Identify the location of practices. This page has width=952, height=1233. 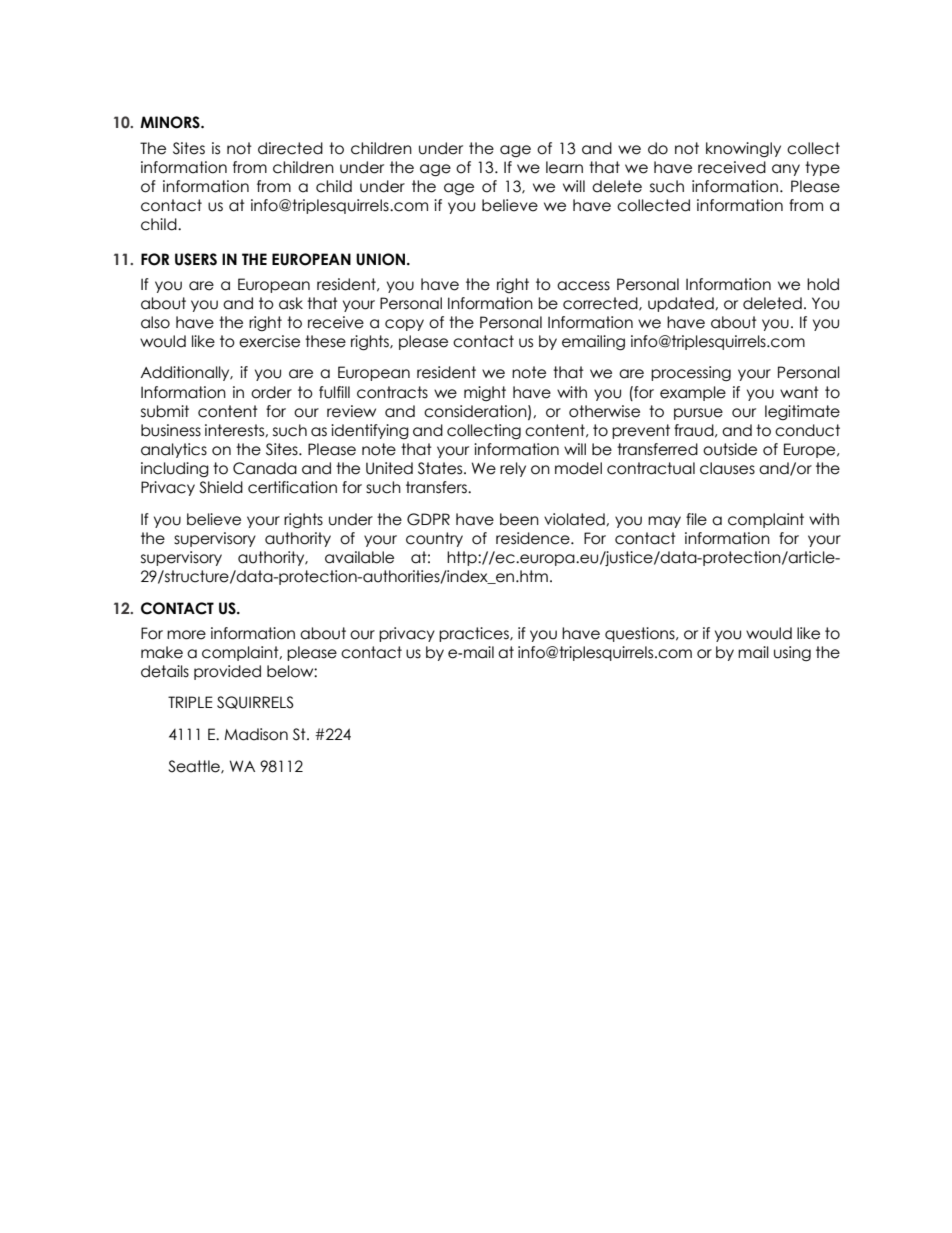
(475, 634).
